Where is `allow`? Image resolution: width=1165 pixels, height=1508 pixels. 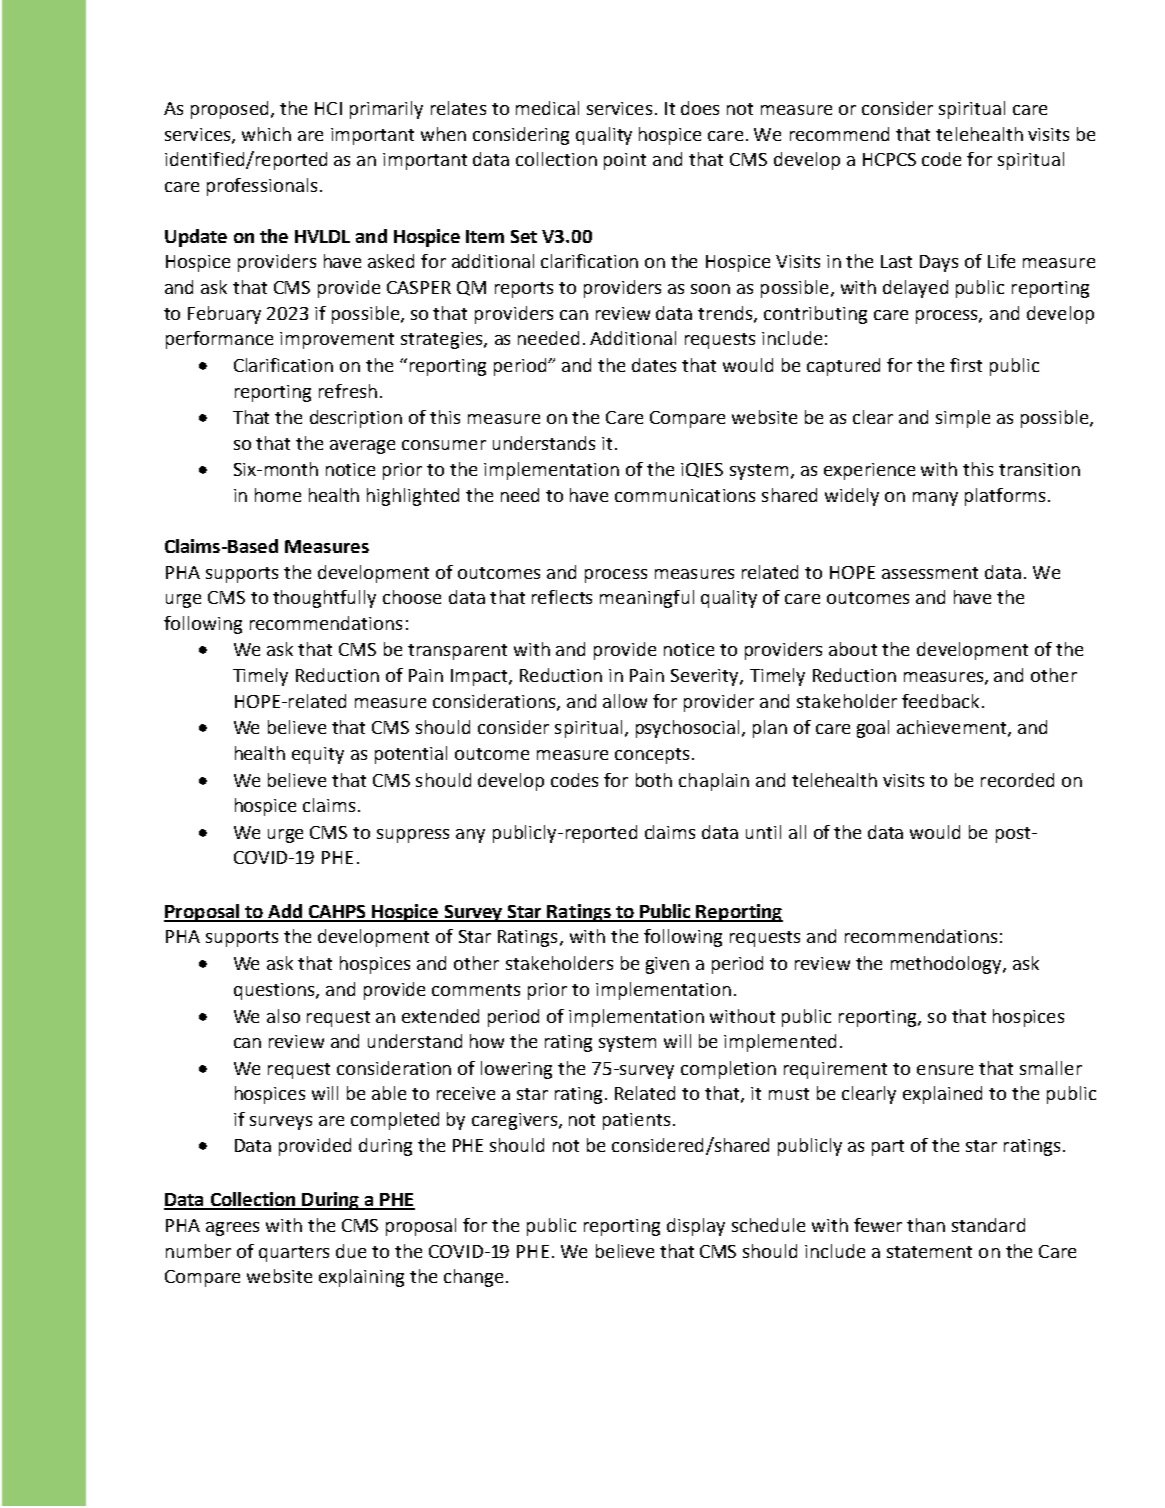
allow is located at coordinates (625, 701).
